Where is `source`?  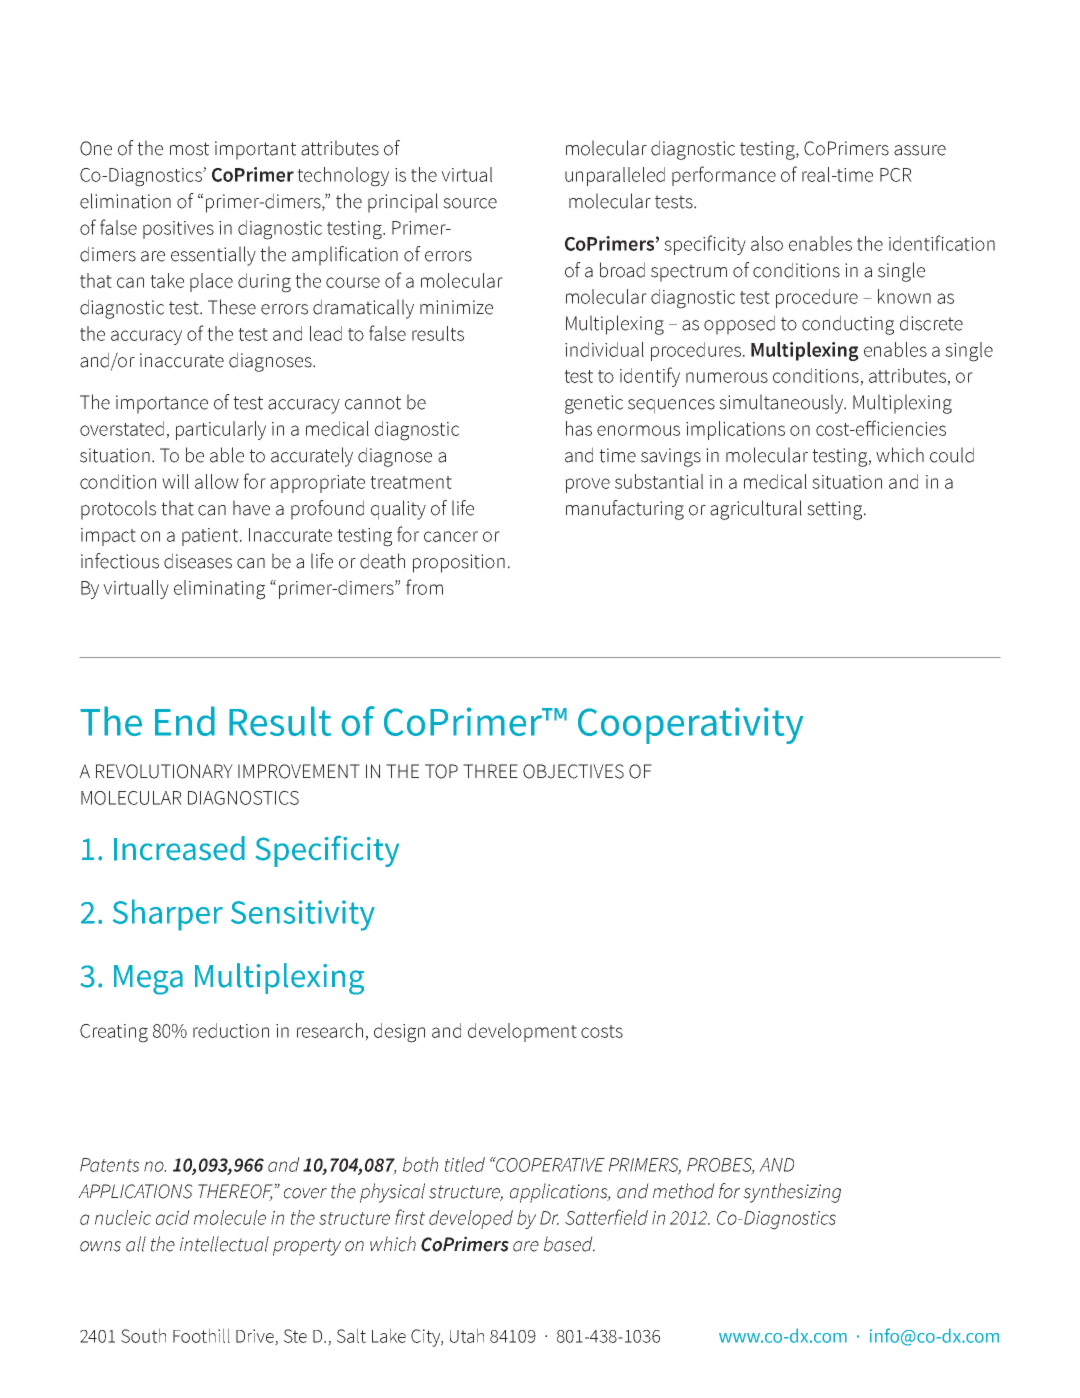
source is located at coordinates (470, 203).
